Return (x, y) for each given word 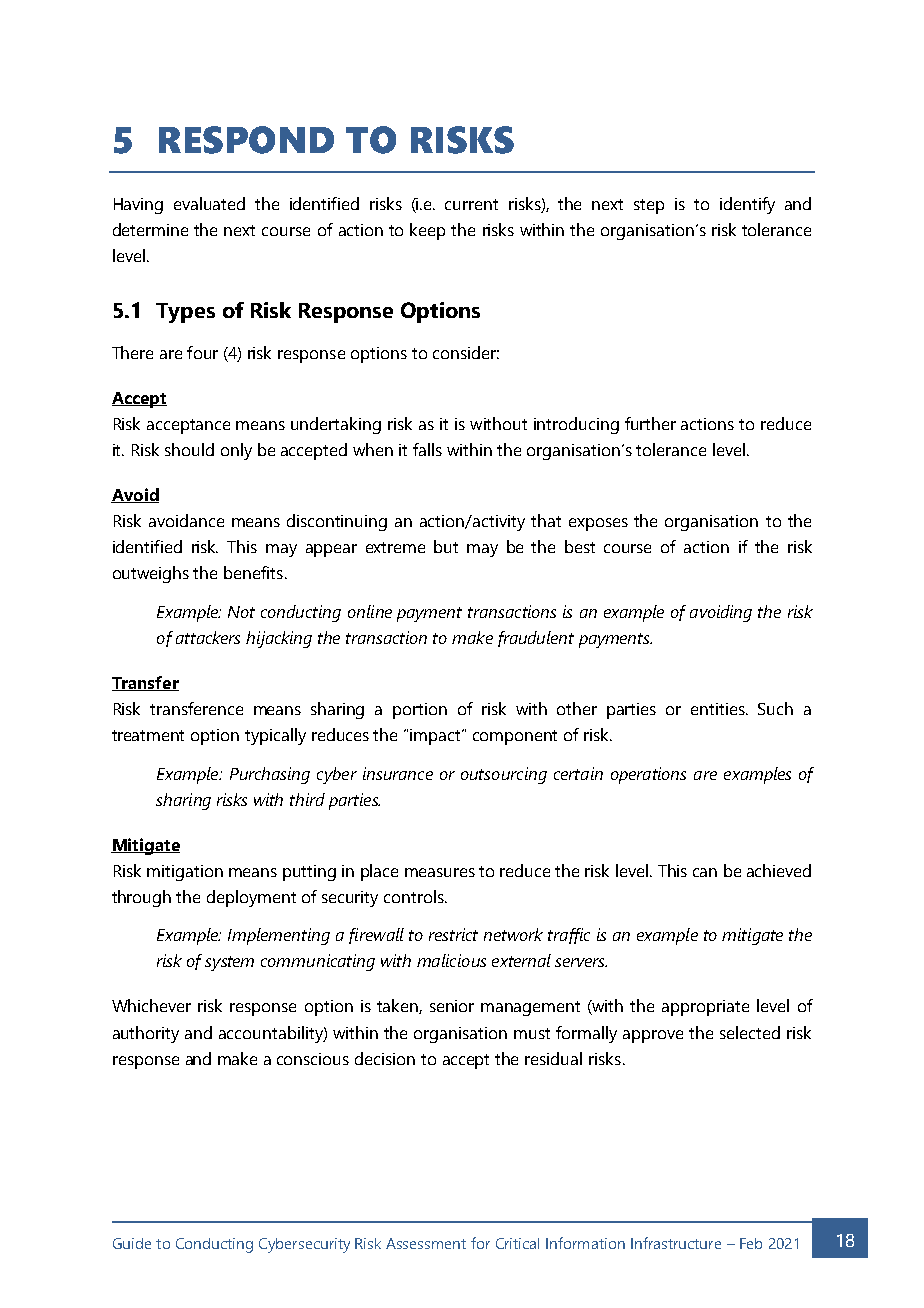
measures (440, 872)
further (650, 423)
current (471, 204)
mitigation (185, 873)
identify (747, 205)
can (705, 872)
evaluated (209, 203)
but (446, 546)
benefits (253, 572)
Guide (132, 1243)
